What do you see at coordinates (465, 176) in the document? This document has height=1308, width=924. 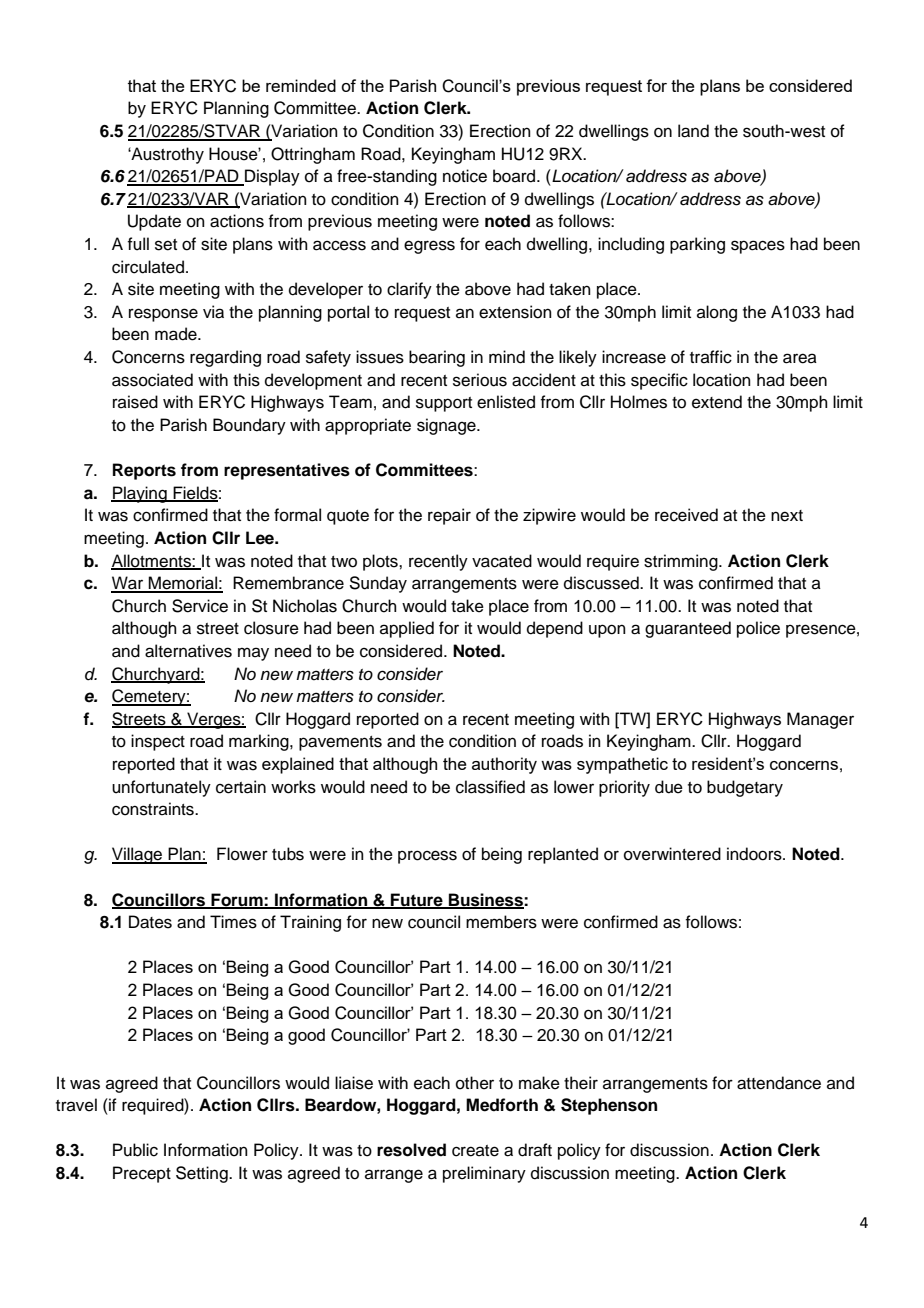 I see `notice` at bounding box center [465, 176].
